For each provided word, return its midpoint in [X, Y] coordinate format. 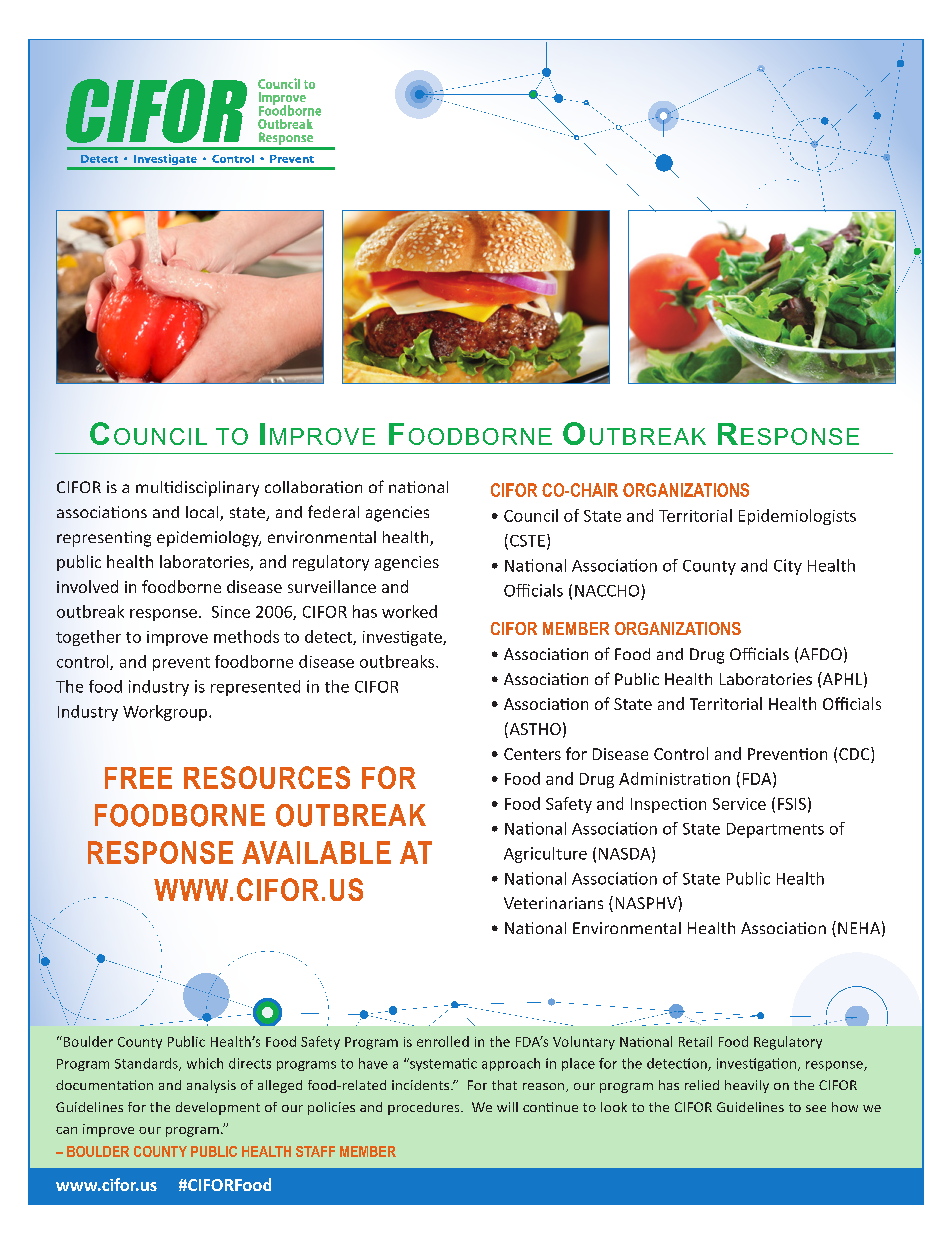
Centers [532, 754]
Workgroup [165, 713]
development [218, 1108]
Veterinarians [553, 903]
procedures [425, 1108]
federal [333, 511]
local [203, 513]
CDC [855, 753]
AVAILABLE [316, 852]
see [816, 1108]
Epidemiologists [797, 517]
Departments [775, 830]
